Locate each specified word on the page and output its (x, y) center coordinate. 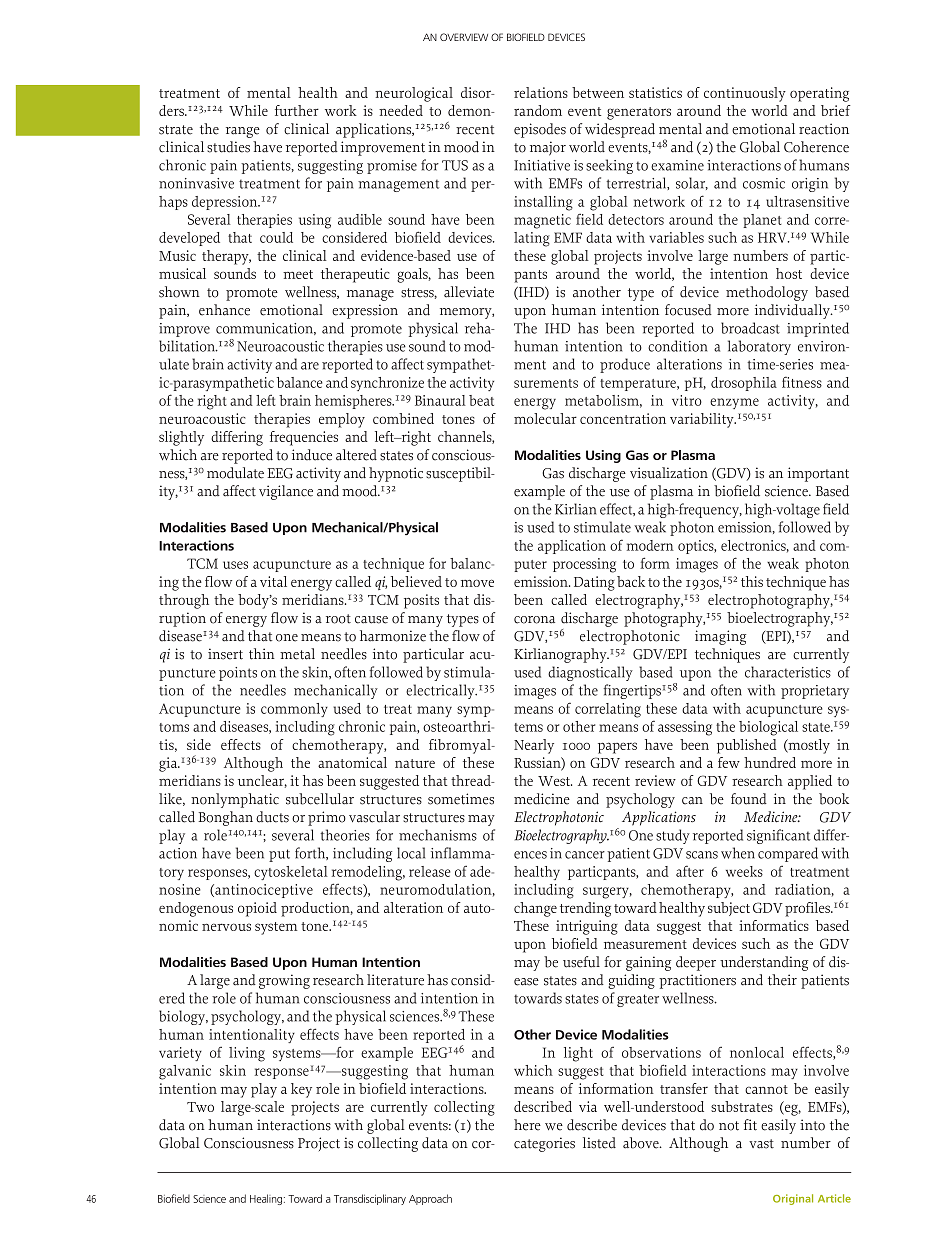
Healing (267, 1199)
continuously (745, 94)
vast (761, 1144)
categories (544, 1144)
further (297, 110)
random (538, 110)
